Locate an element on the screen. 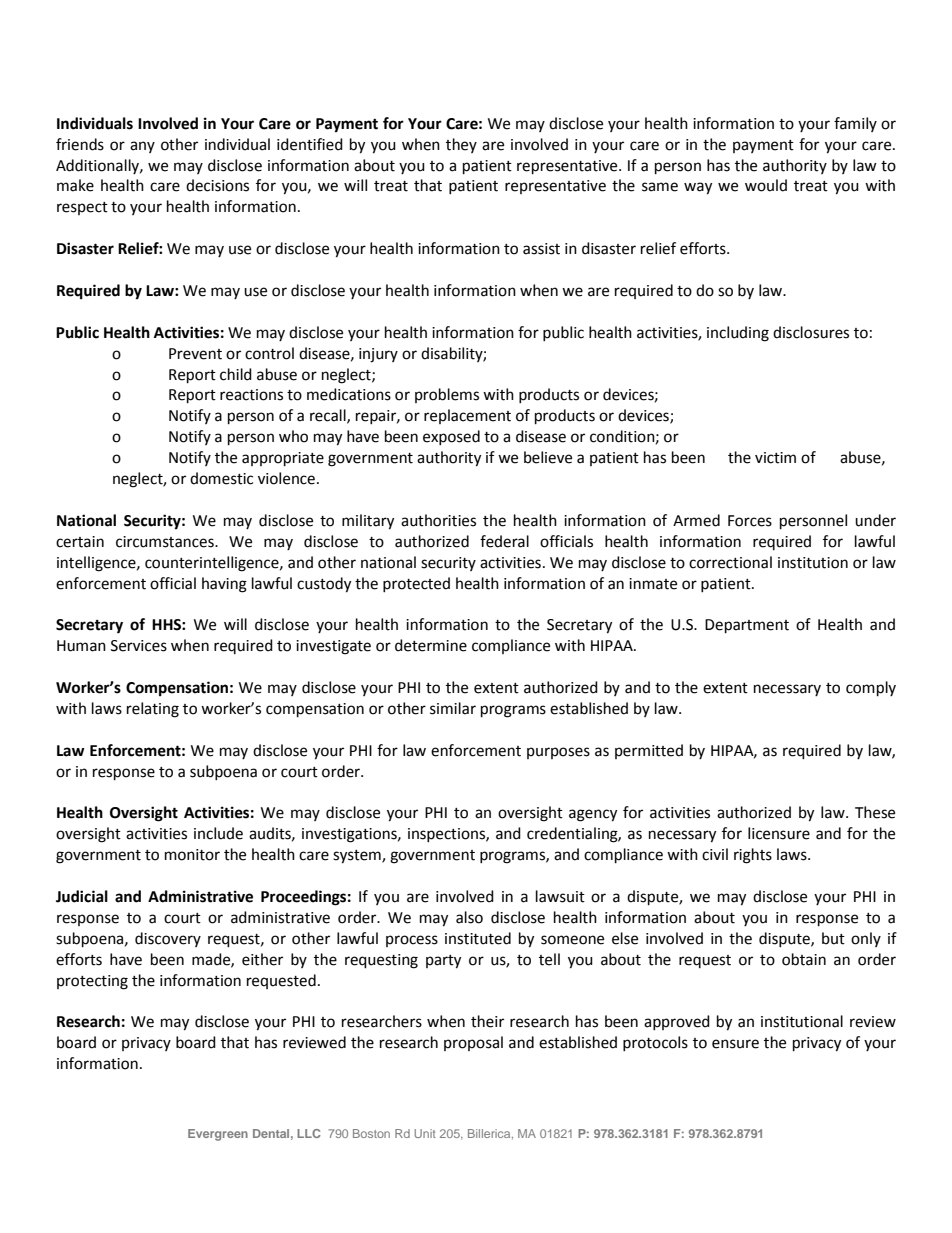 This screenshot has width=952, height=1233. rights is located at coordinates (753, 856).
